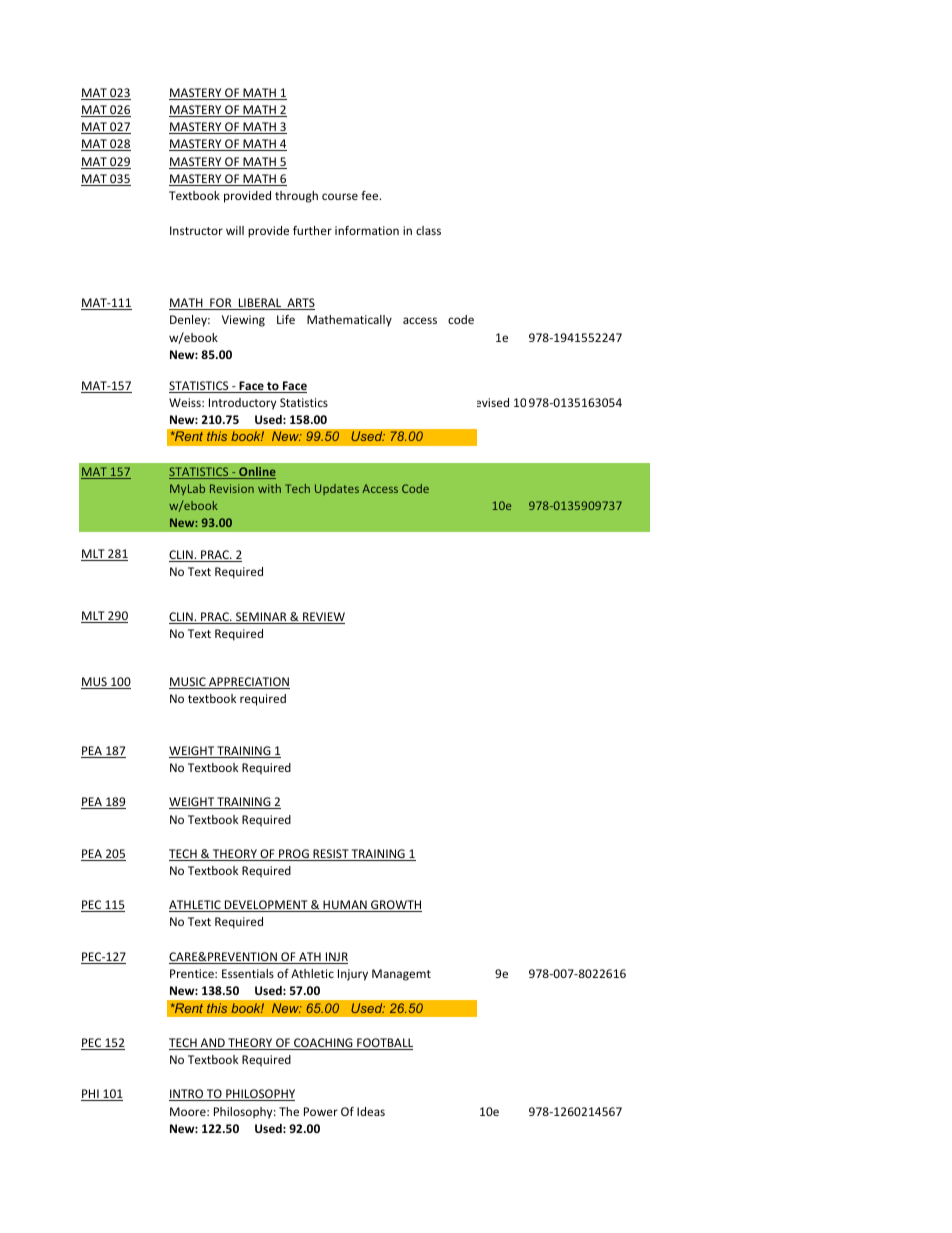 The height and width of the screenshot is (1233, 952). Describe the element at coordinates (212, 1044) in the screenshot. I see `AND` at that location.
